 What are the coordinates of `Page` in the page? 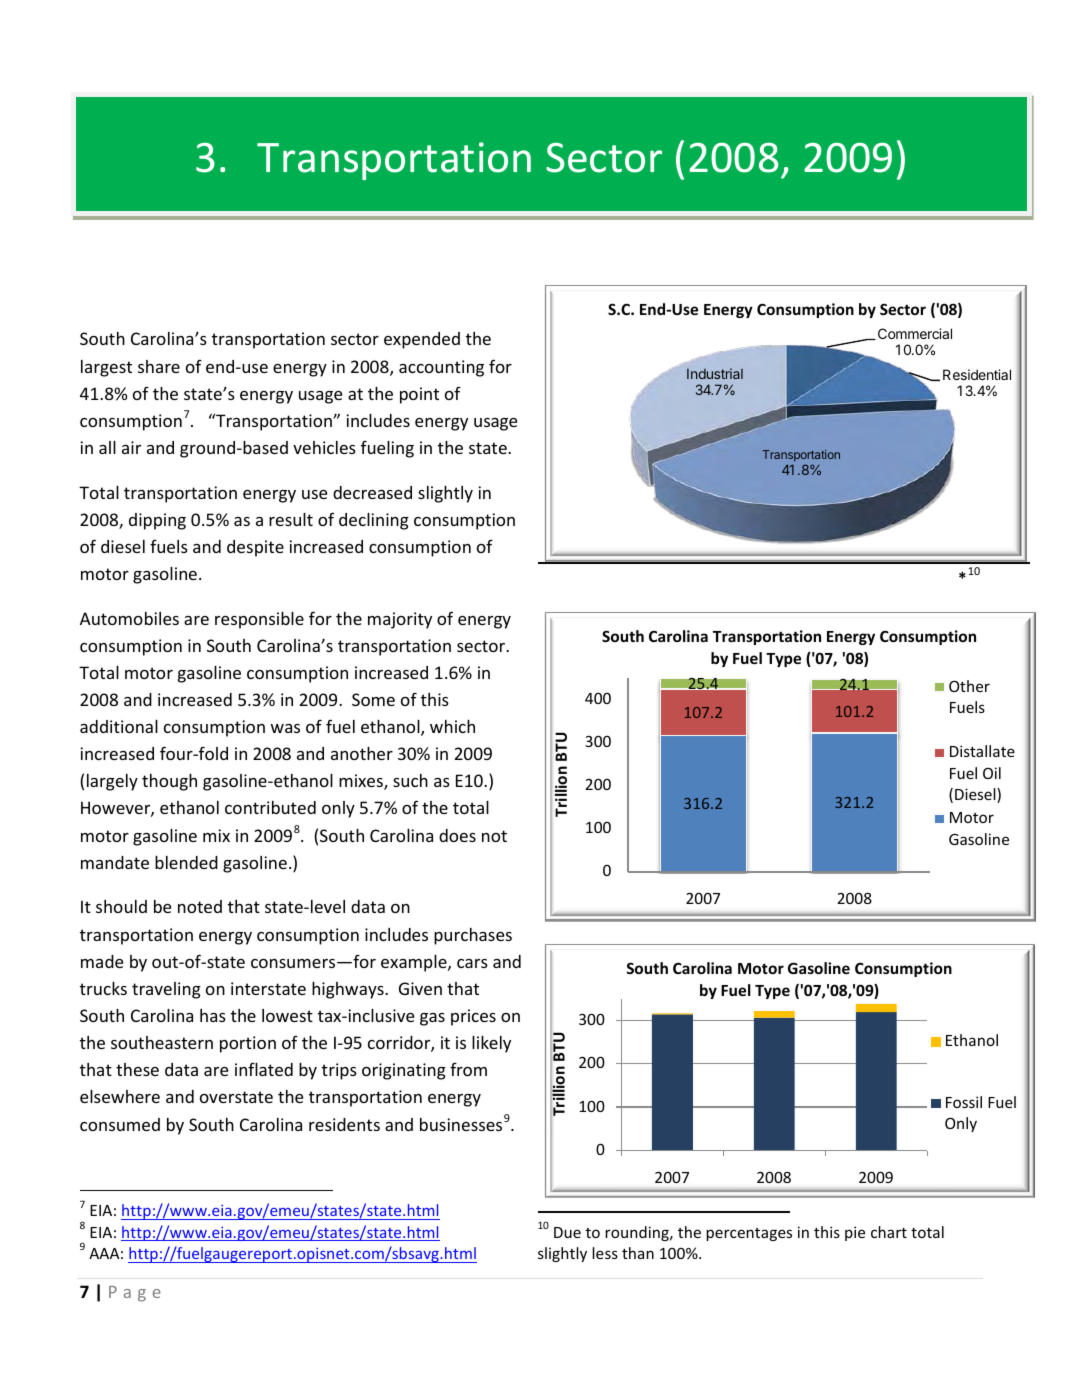 It's located at (135, 1294).
